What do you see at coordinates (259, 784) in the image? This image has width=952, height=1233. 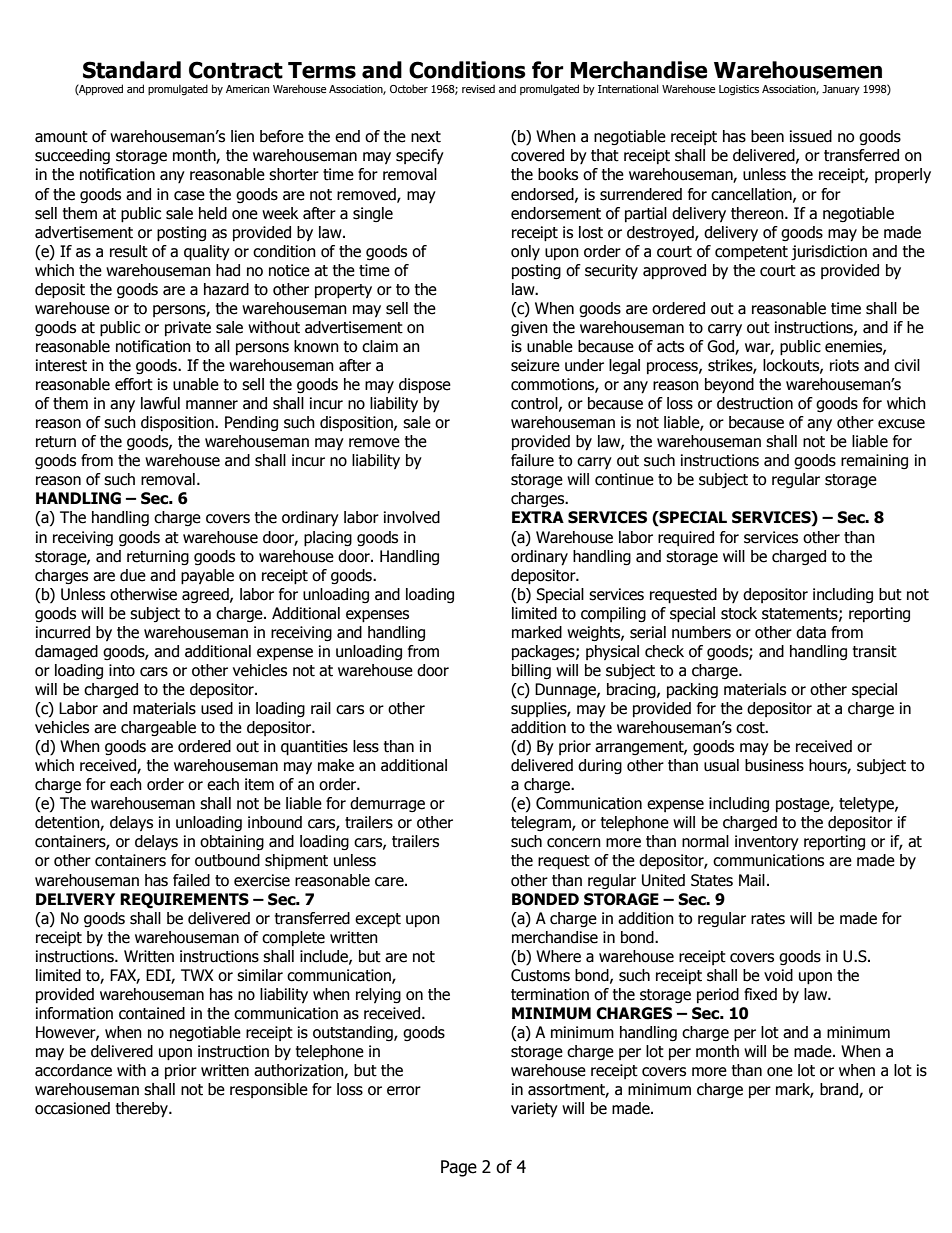 I see `item` at bounding box center [259, 784].
